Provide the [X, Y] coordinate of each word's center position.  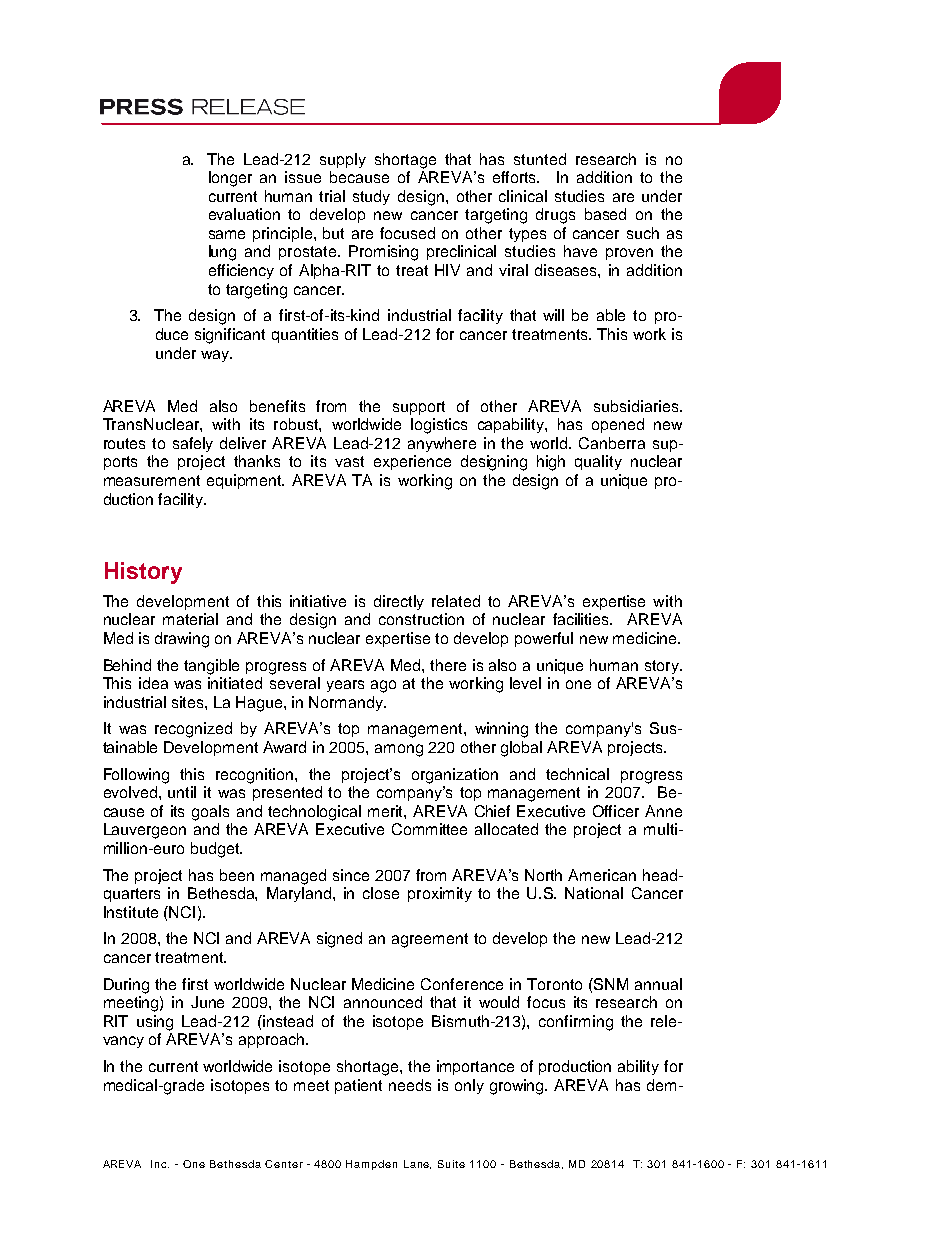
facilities [582, 619]
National [594, 893]
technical [577, 774]
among [399, 750]
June [207, 1002]
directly [399, 602]
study [371, 197]
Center [284, 1164]
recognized [193, 730]
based [605, 214]
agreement [430, 940]
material [190, 619]
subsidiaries [636, 406]
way [216, 356]
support [419, 408]
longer [230, 179]
